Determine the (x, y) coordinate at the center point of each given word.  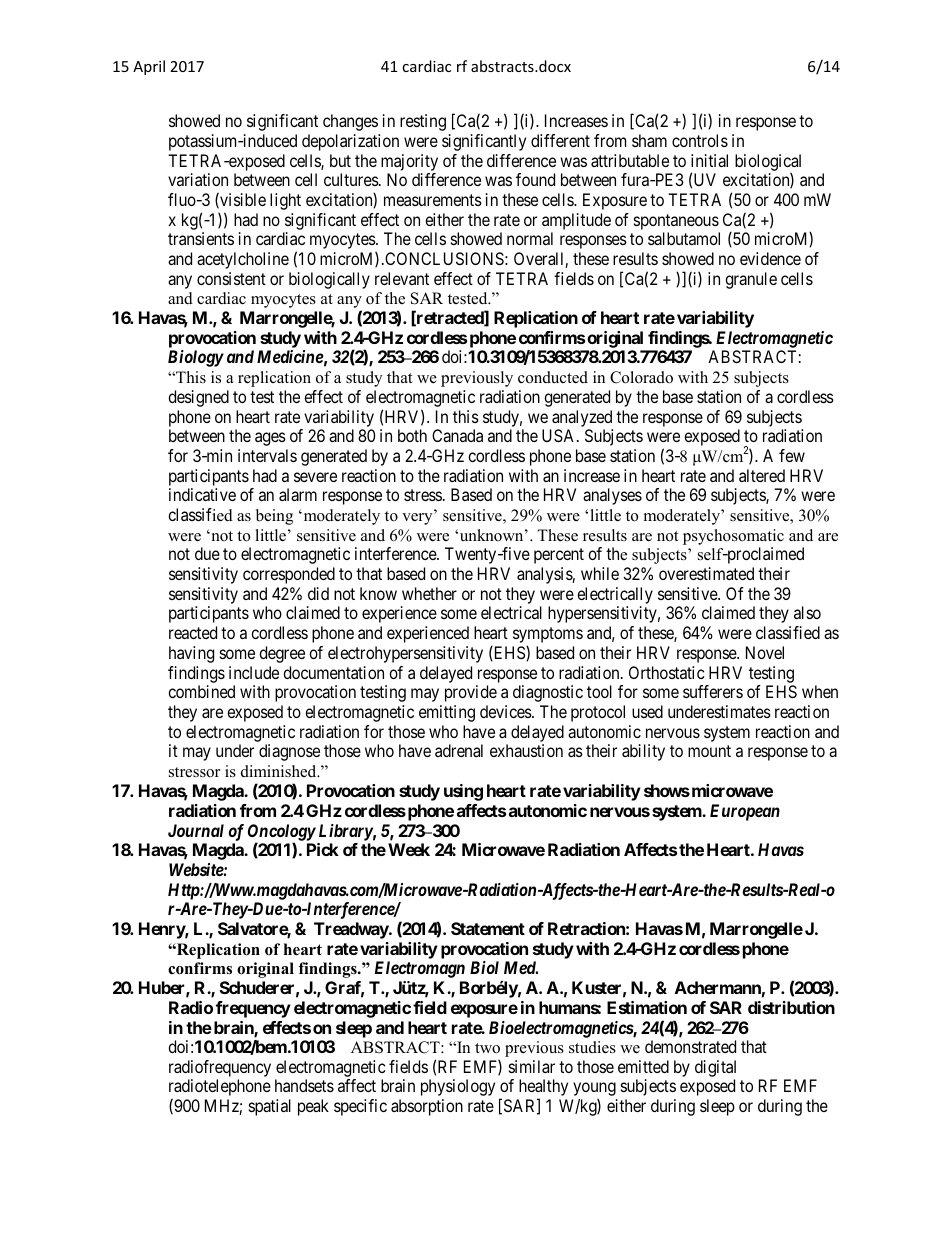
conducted (553, 377)
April (149, 67)
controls (700, 140)
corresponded (289, 575)
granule (751, 280)
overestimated (706, 573)
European (745, 812)
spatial (270, 1107)
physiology (458, 1087)
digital (715, 1068)
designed (198, 398)
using (463, 792)
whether (429, 593)
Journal (196, 830)
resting (423, 122)
